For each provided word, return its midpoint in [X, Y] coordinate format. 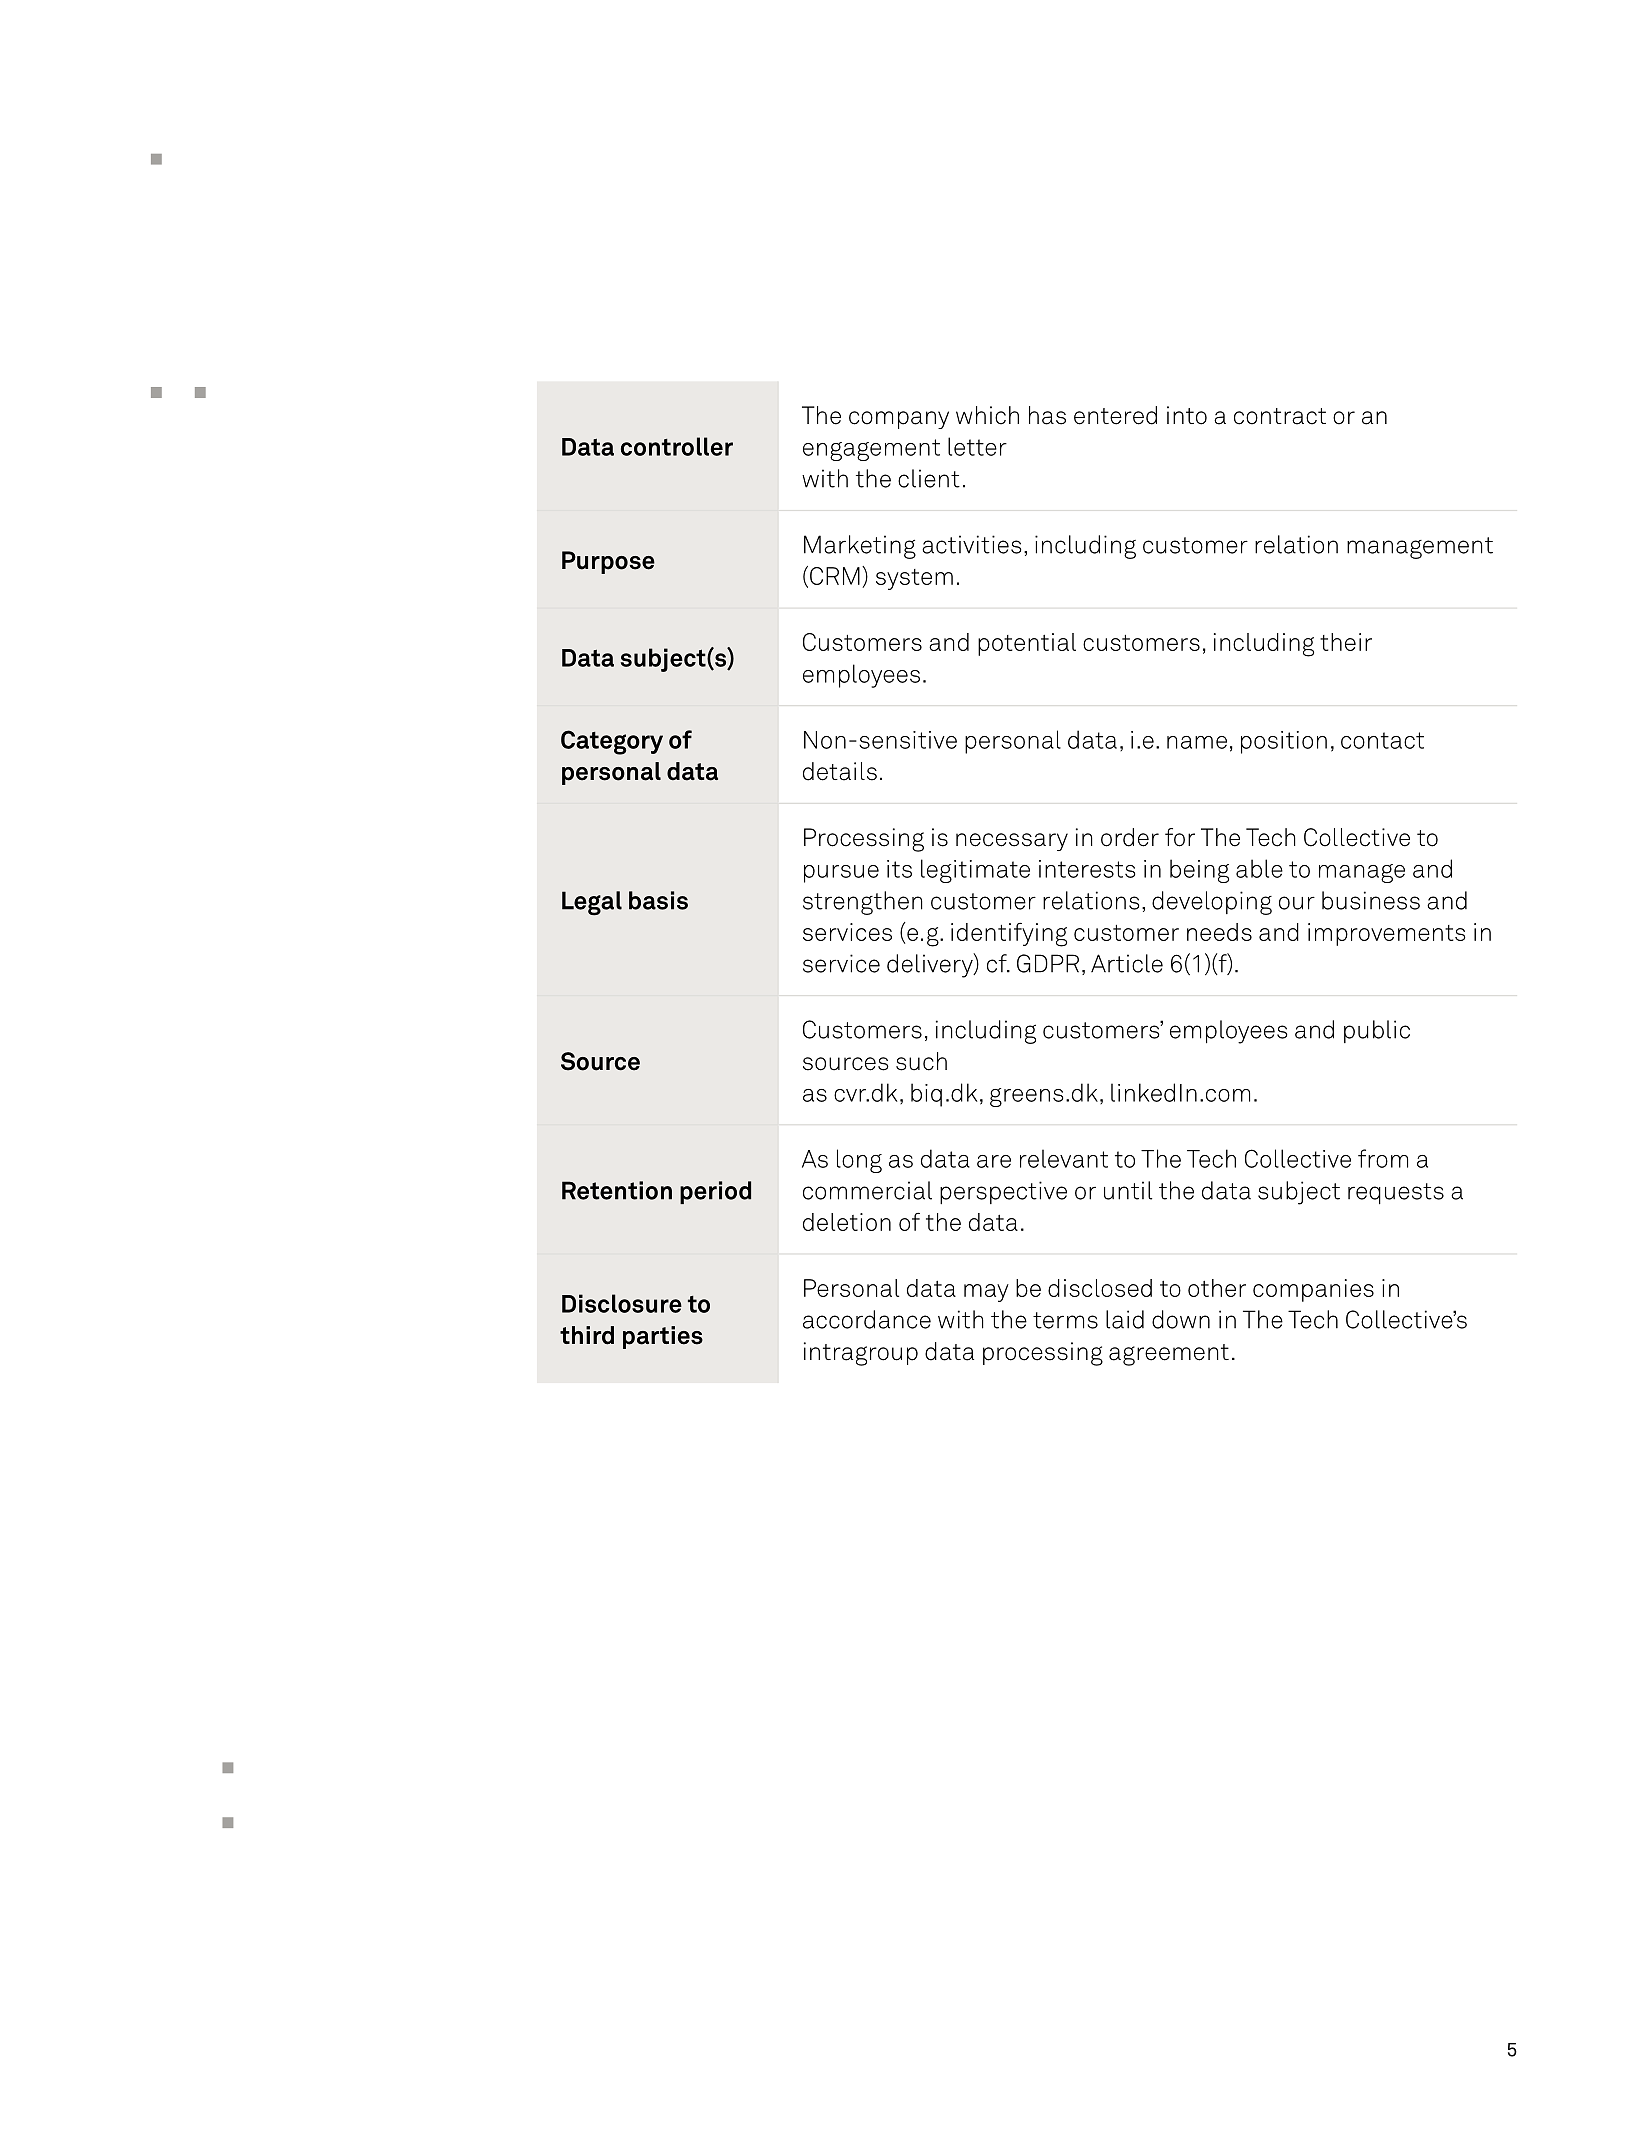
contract [1280, 416]
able [1259, 868]
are [994, 1161]
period [715, 1192]
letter [977, 446]
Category [612, 742]
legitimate [975, 871]
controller [677, 446]
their [1346, 642]
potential [1027, 644]
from [1383, 1158]
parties [663, 1337]
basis [658, 900]
